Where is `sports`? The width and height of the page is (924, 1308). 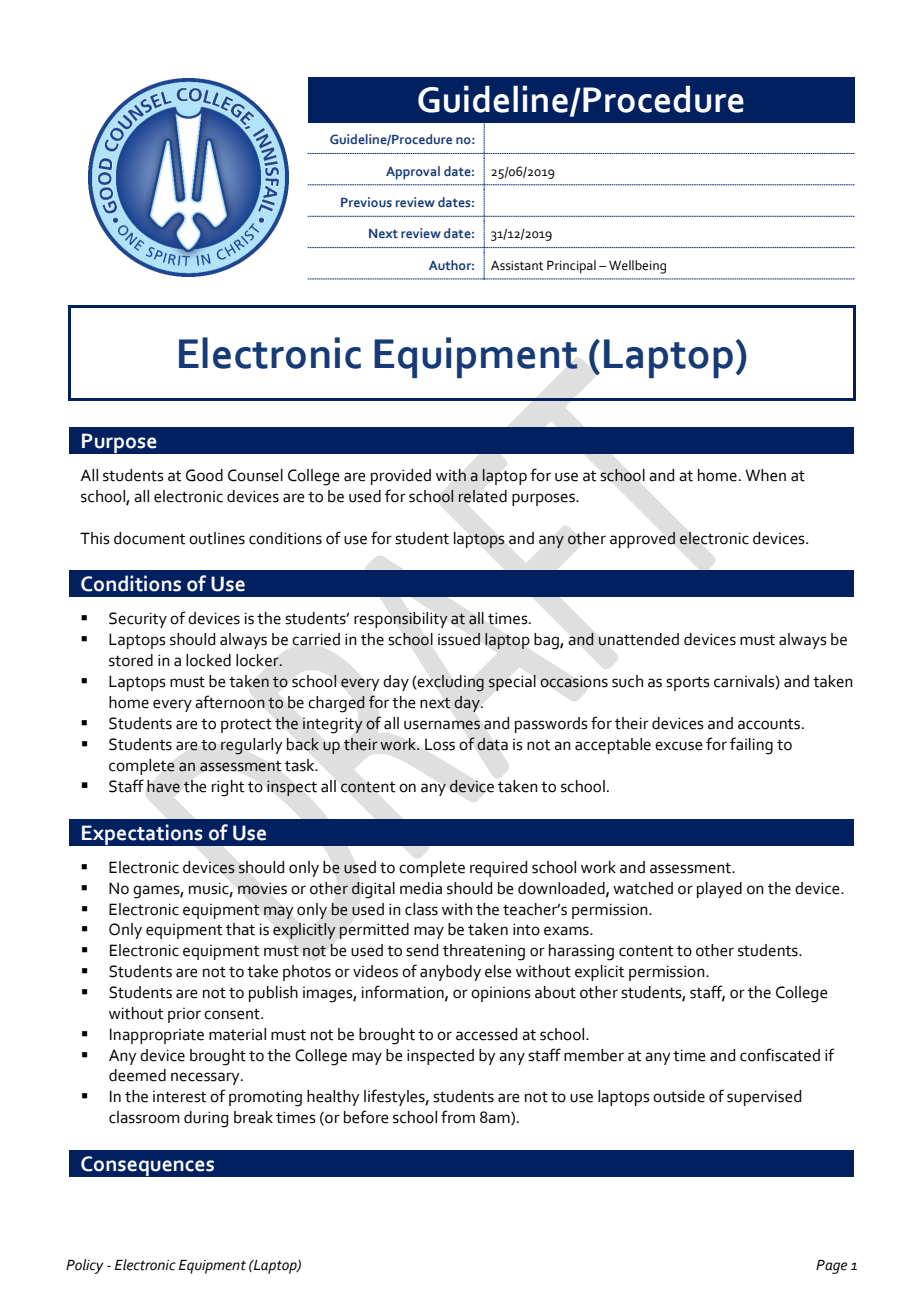
sports is located at coordinates (688, 684).
